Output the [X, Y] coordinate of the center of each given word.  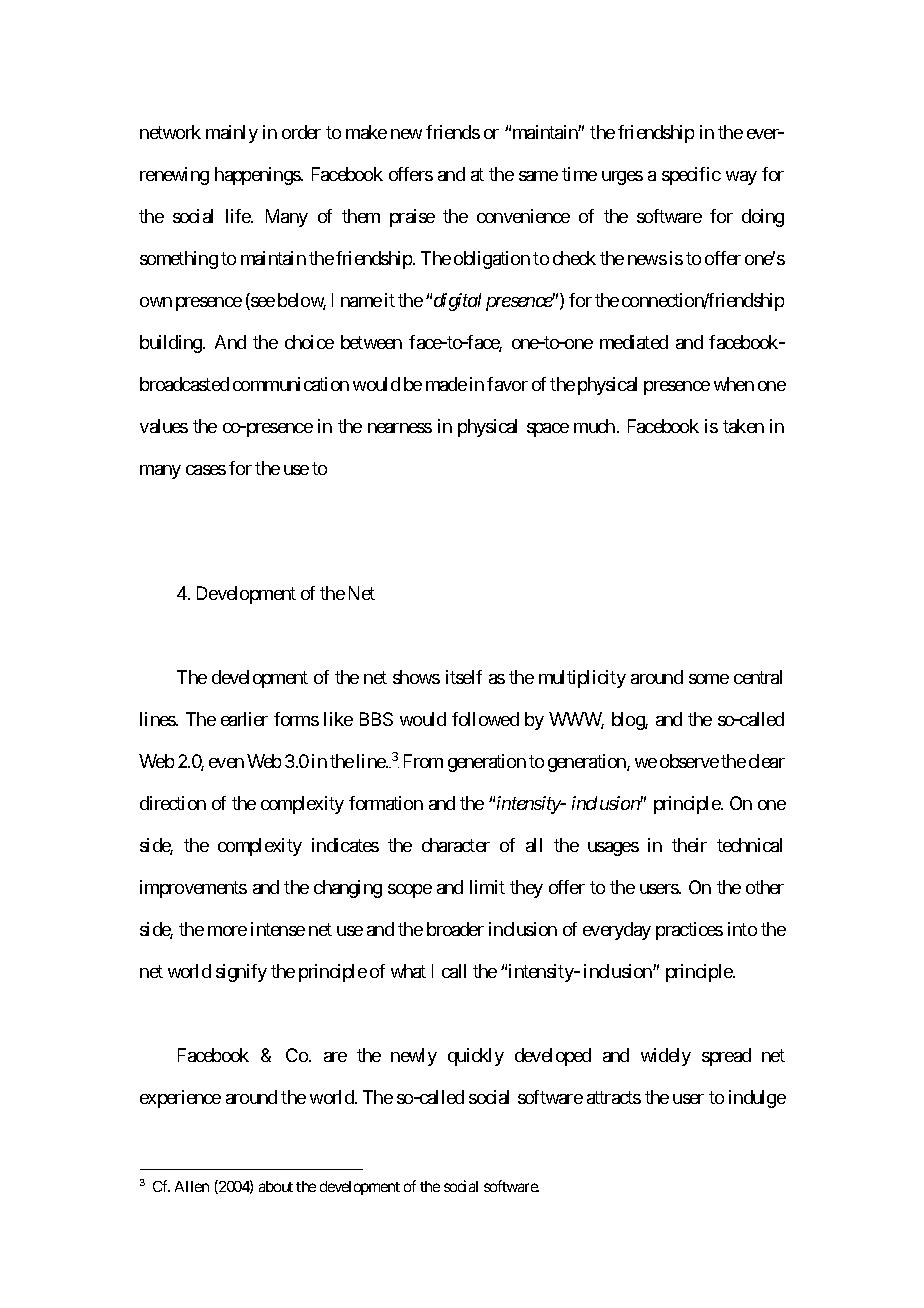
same [538, 176]
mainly [232, 134]
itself [464, 677]
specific [691, 176]
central [758, 677]
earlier [244, 719]
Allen [192, 1186]
